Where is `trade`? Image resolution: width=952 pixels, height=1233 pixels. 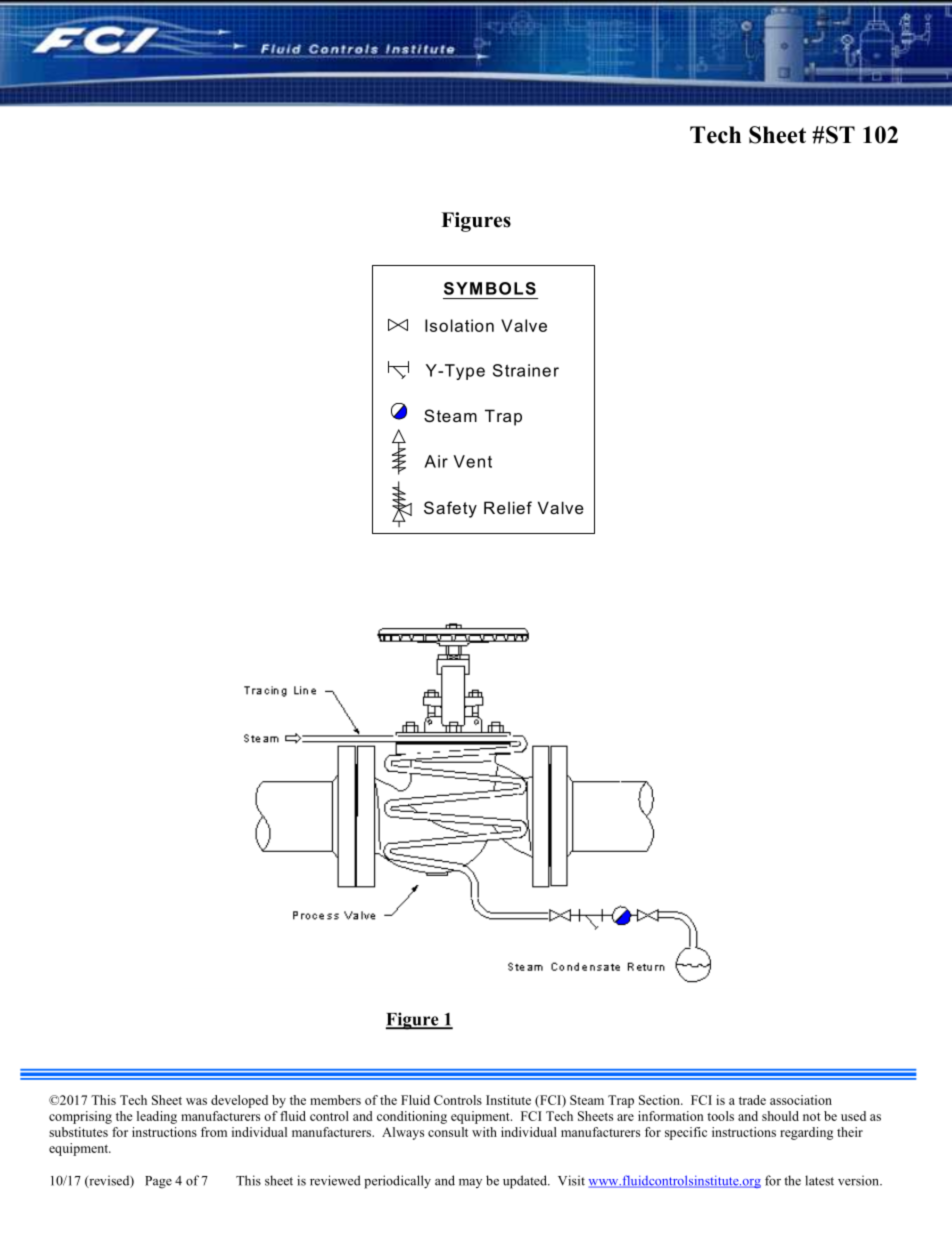 trade is located at coordinates (752, 1100).
